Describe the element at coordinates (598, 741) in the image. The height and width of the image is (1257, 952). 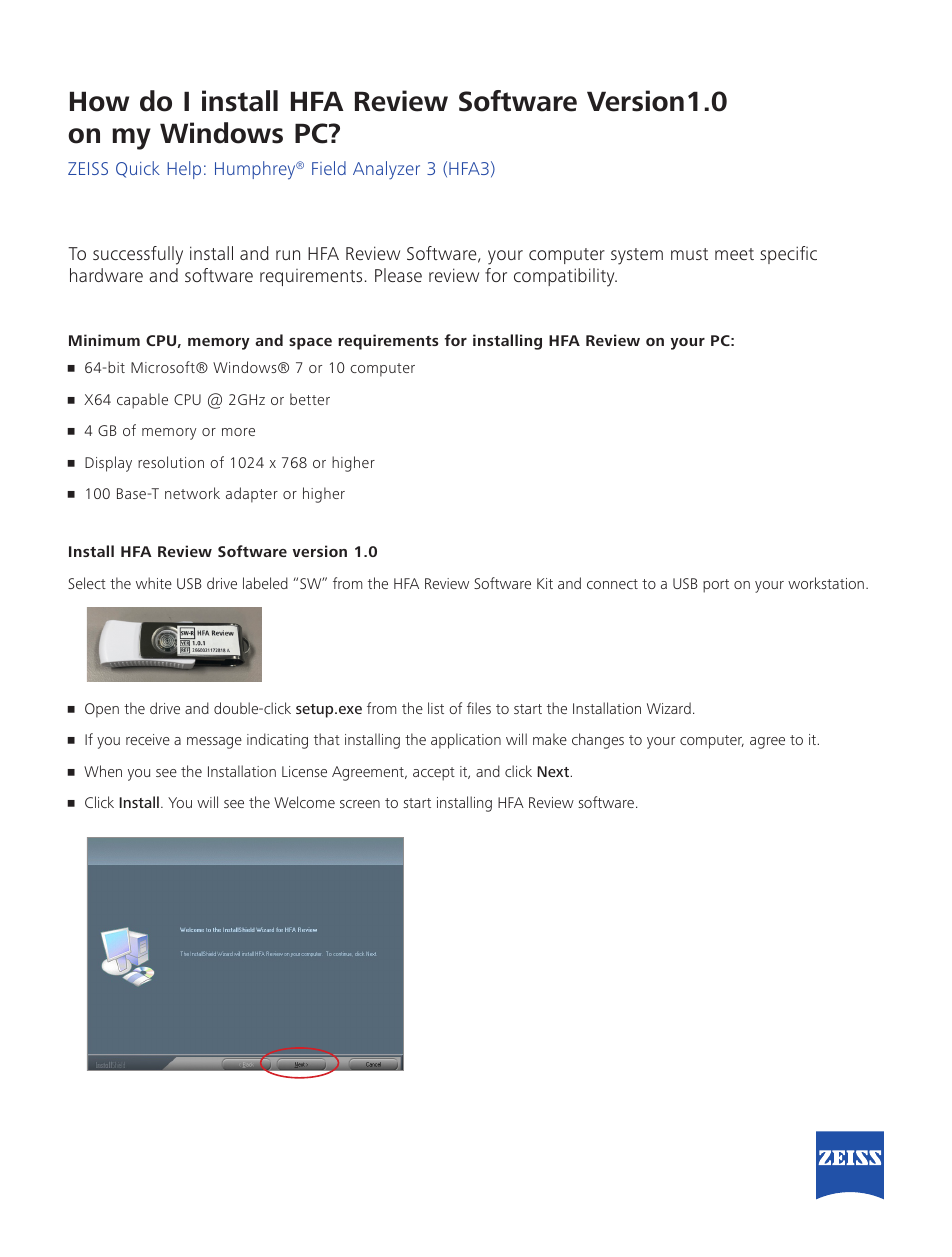
I see `changes` at that location.
